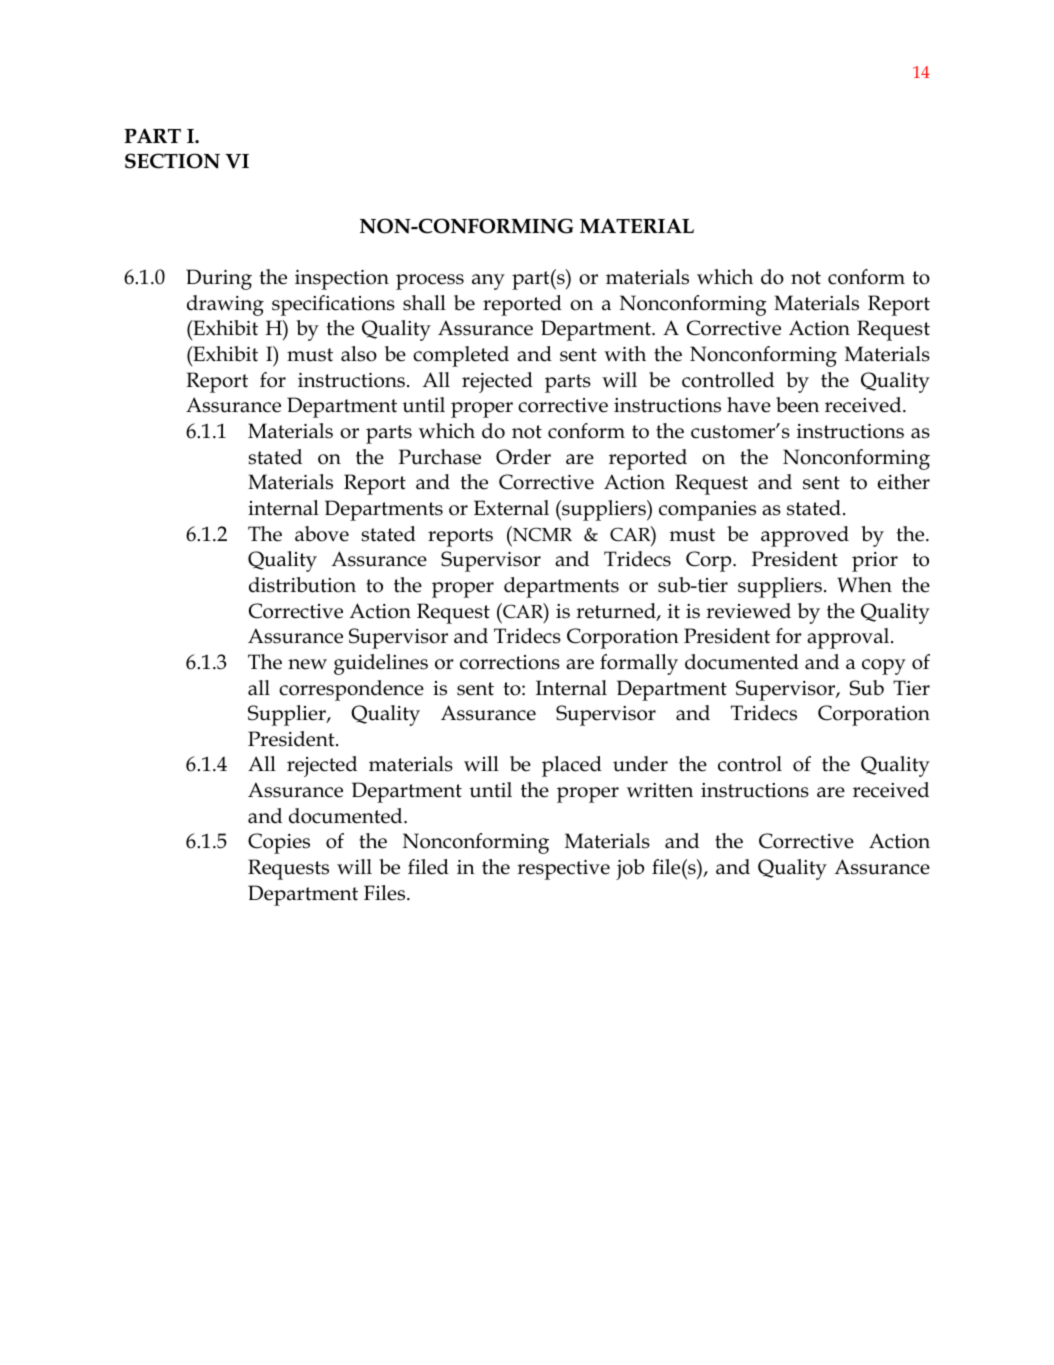  I want to click on new, so click(307, 664).
